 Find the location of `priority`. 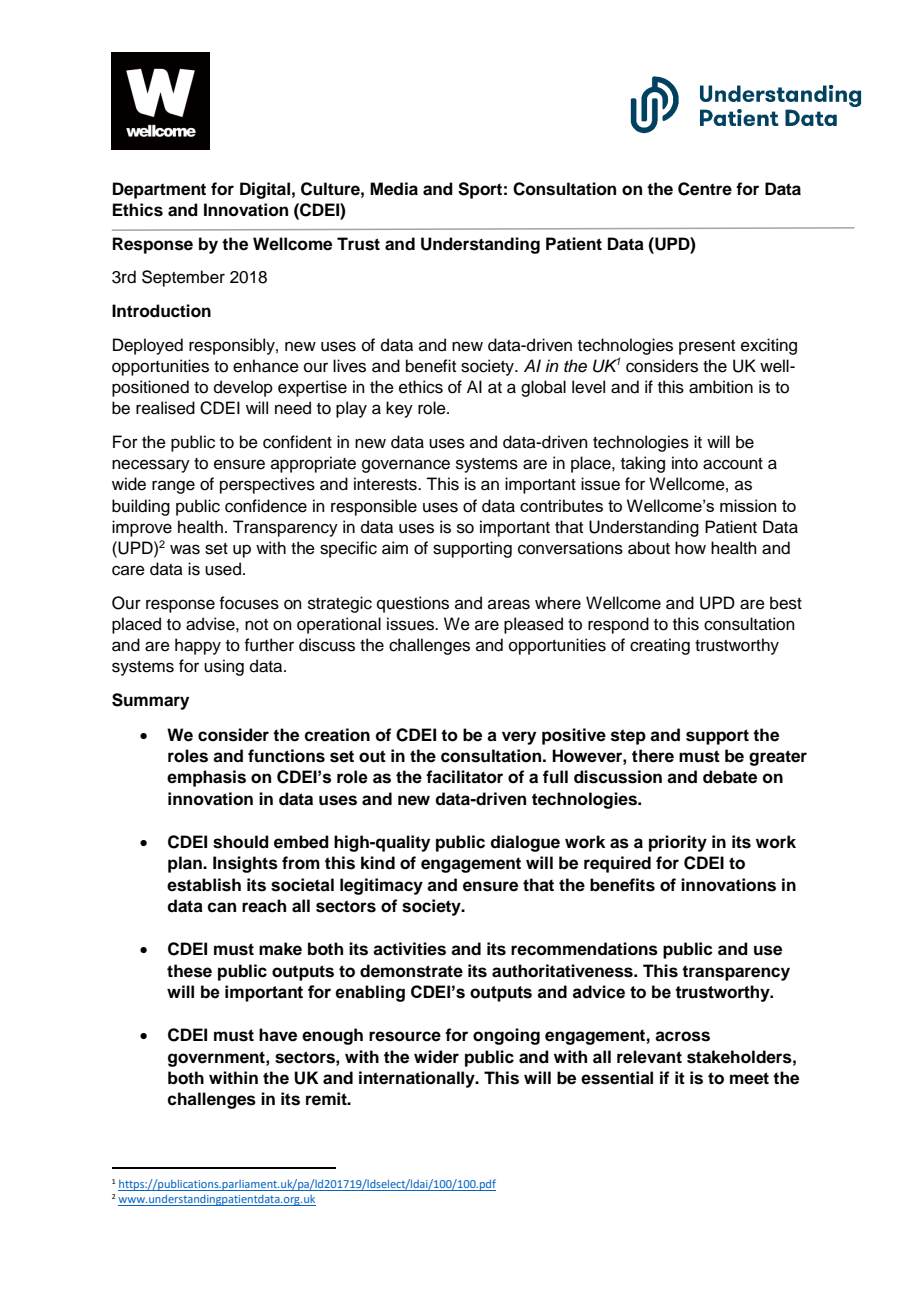

priority is located at coordinates (678, 843).
